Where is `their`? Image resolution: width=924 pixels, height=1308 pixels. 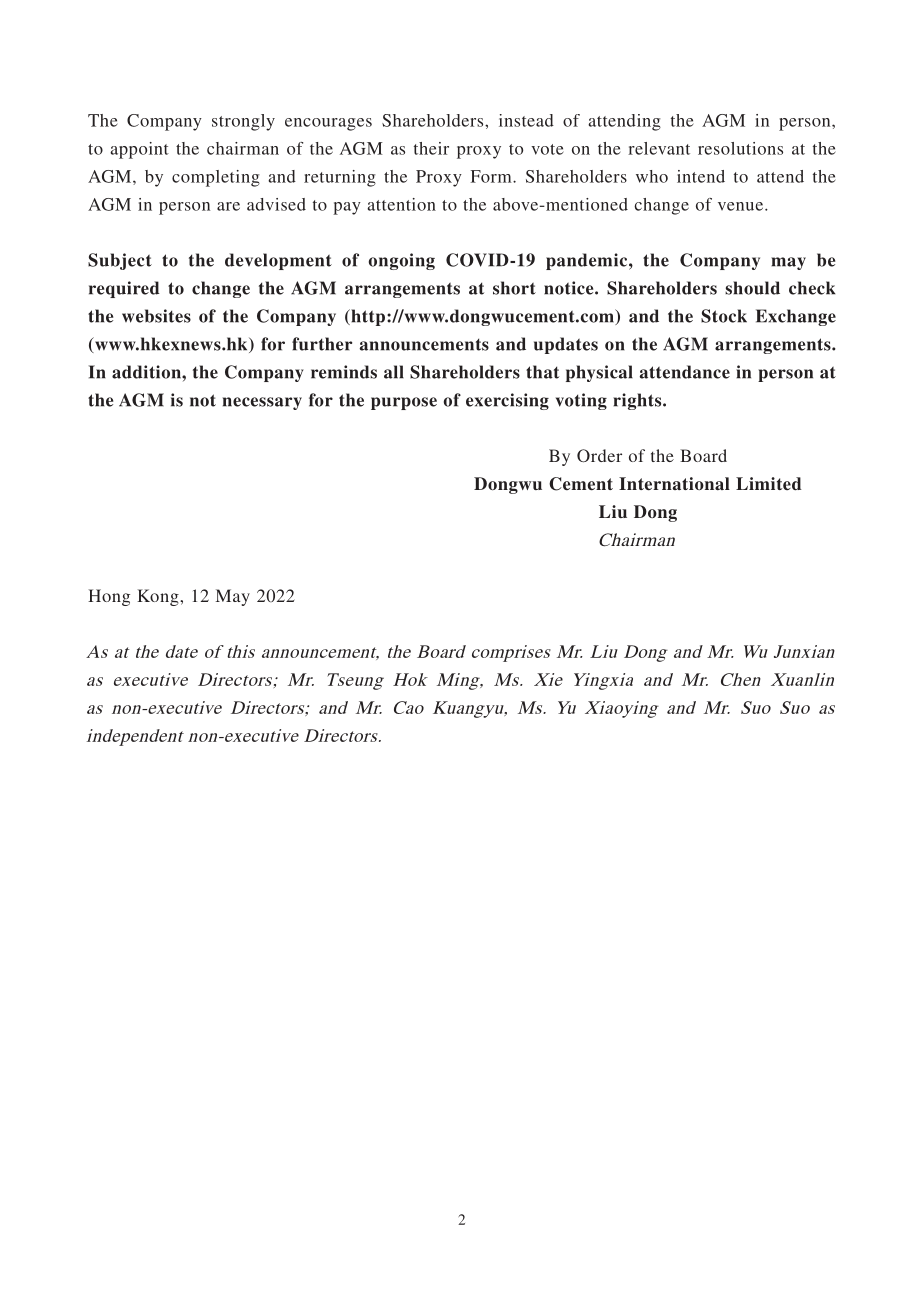 their is located at coordinates (431, 148).
